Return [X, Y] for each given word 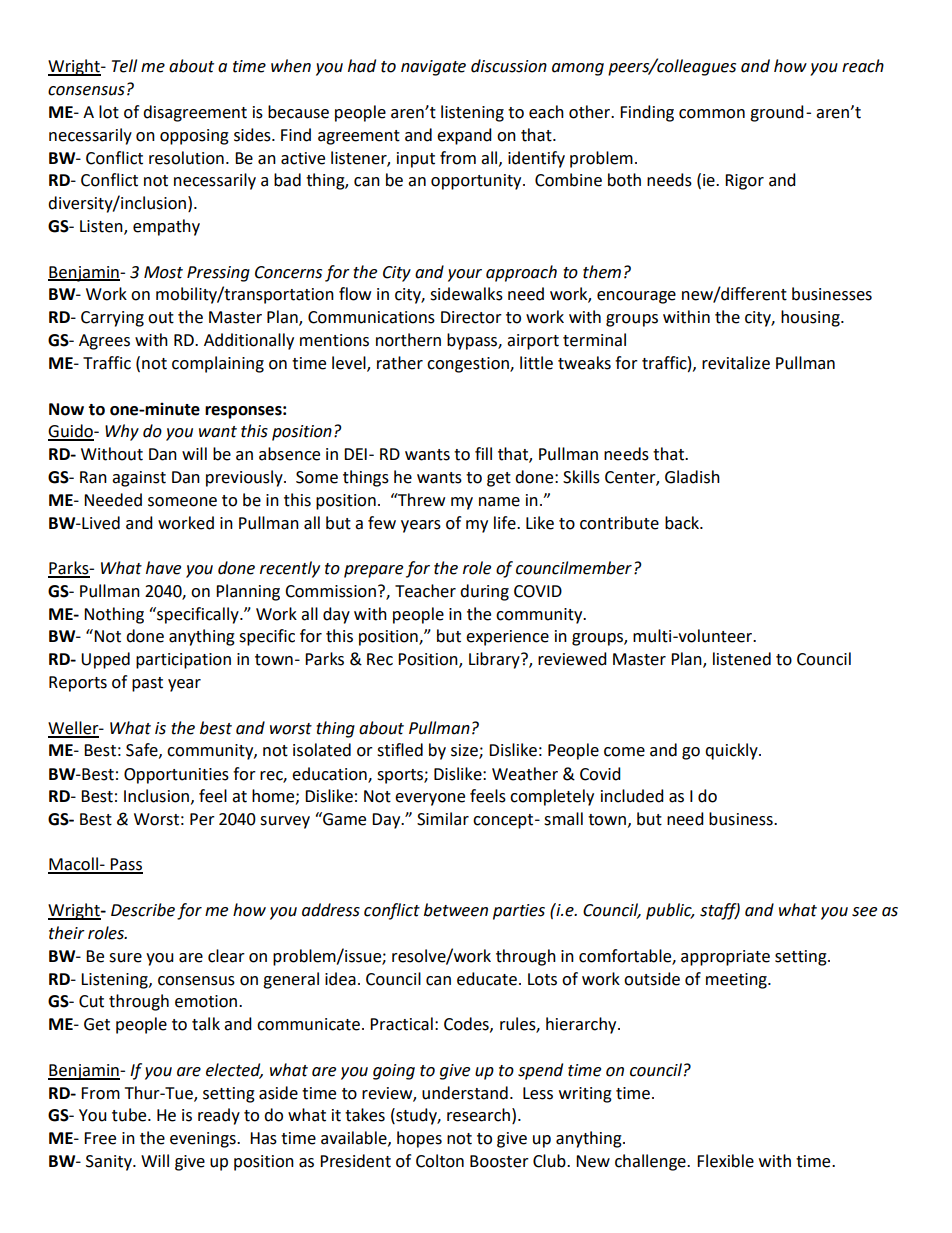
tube [130, 1115]
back [683, 523]
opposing [194, 137]
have [163, 568]
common [712, 114]
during [484, 592]
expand [464, 136]
